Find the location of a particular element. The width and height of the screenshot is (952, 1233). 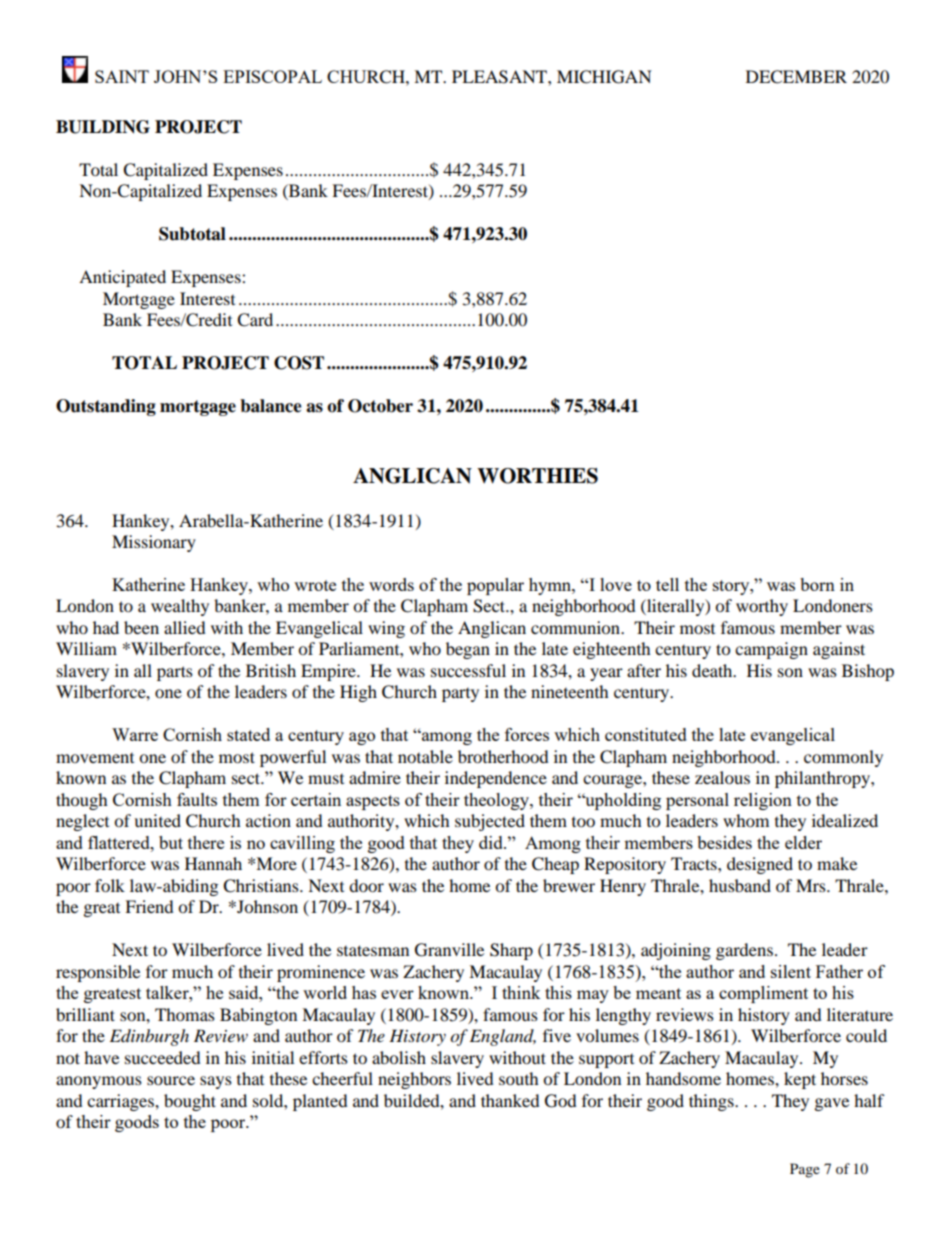

SAINT is located at coordinates (122, 76).
